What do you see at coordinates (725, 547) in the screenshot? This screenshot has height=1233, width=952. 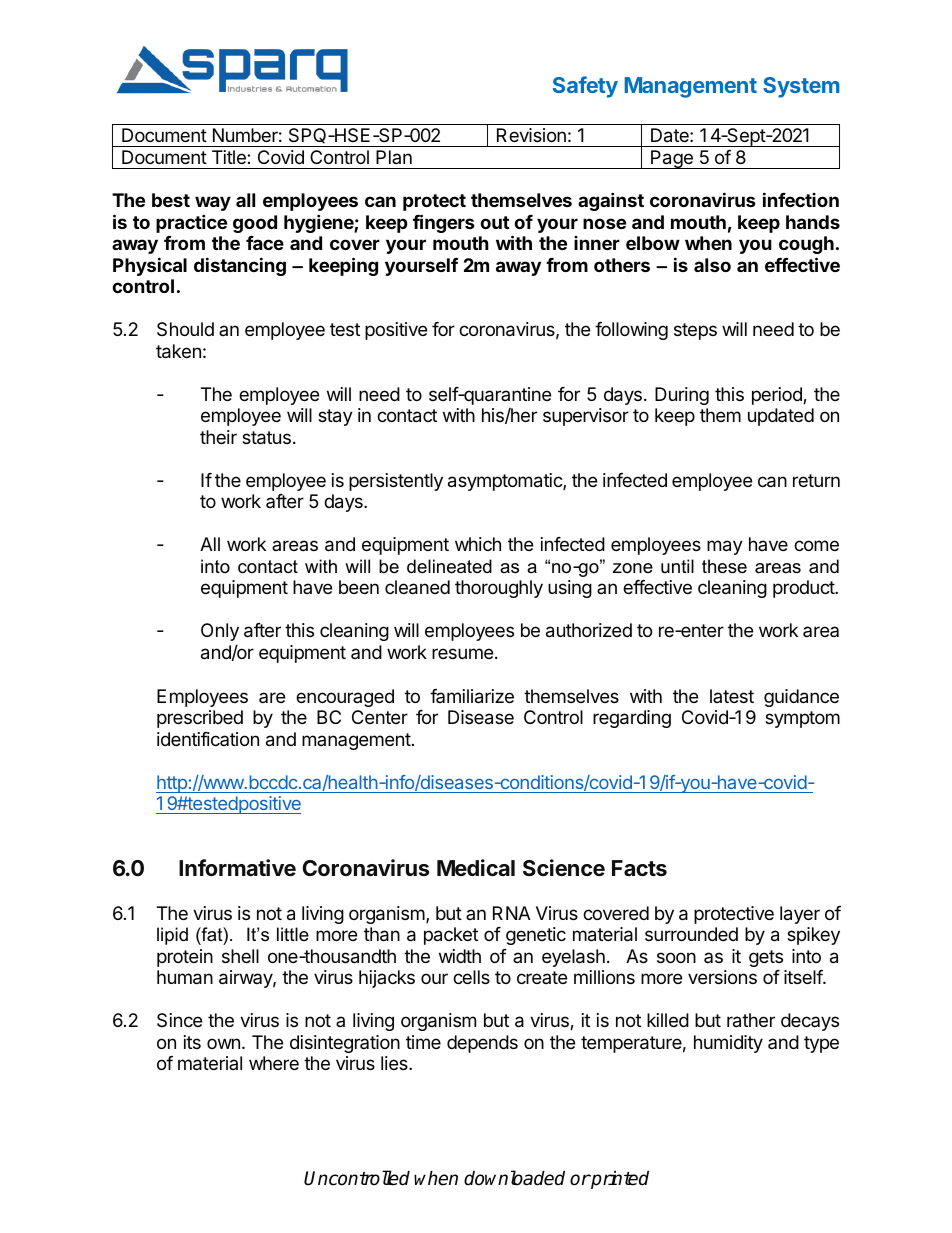 I see `may` at bounding box center [725, 547].
